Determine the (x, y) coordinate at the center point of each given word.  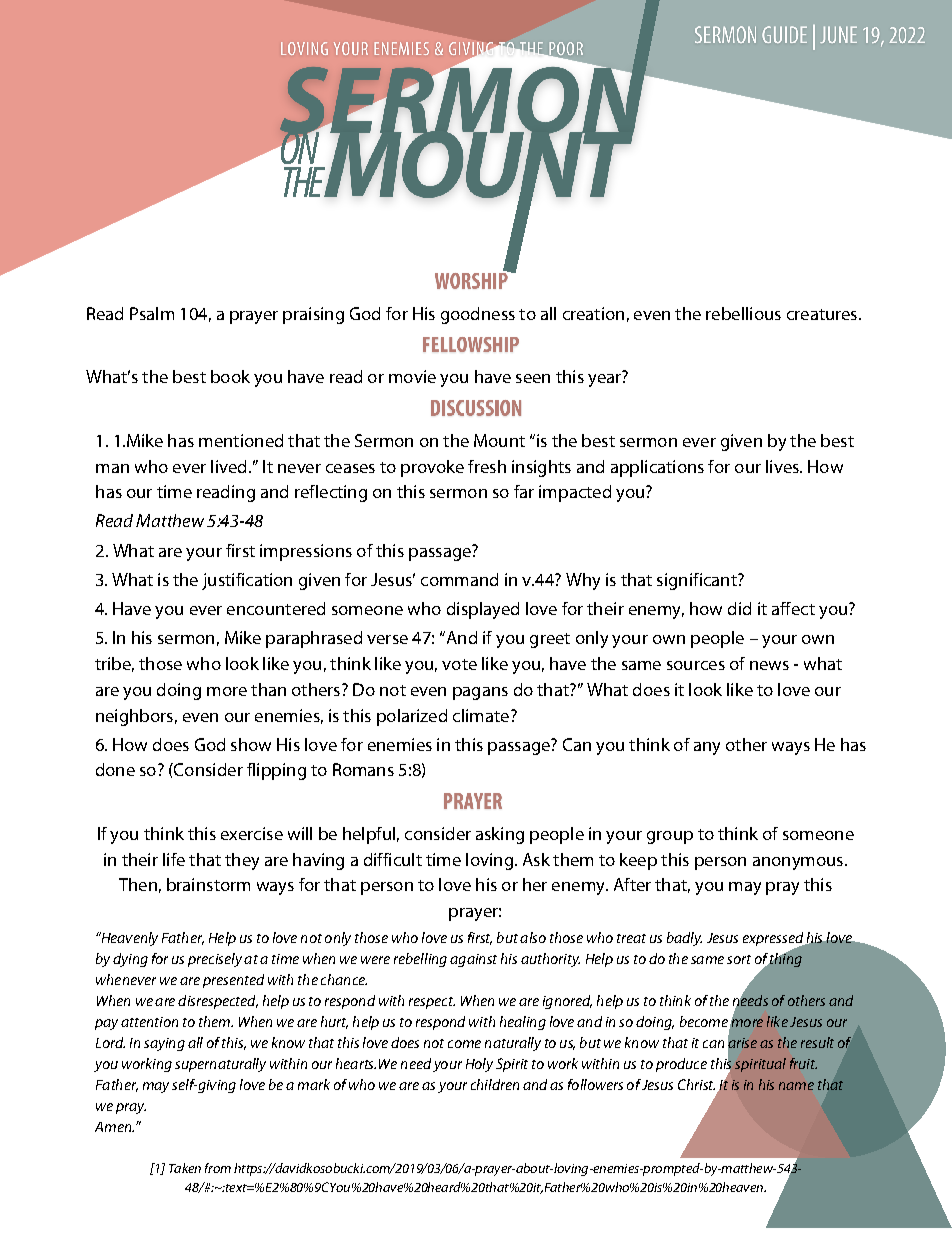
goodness (478, 315)
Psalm (152, 313)
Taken (185, 1168)
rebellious (743, 313)
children (495, 1084)
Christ (696, 1084)
